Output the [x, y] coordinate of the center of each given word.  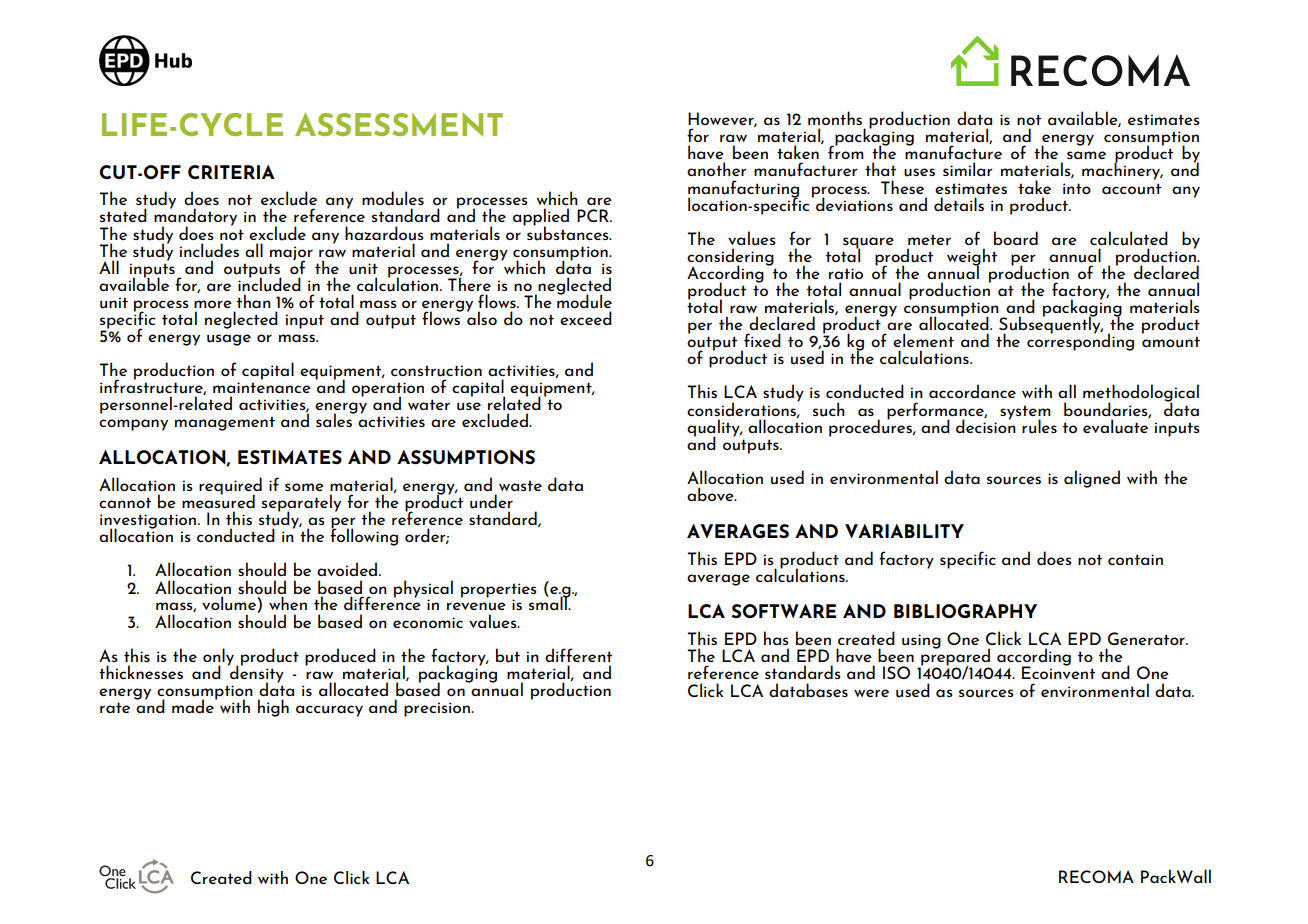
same [1086, 155]
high [273, 708]
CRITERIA [231, 172]
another [717, 169]
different [578, 655]
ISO [896, 672]
